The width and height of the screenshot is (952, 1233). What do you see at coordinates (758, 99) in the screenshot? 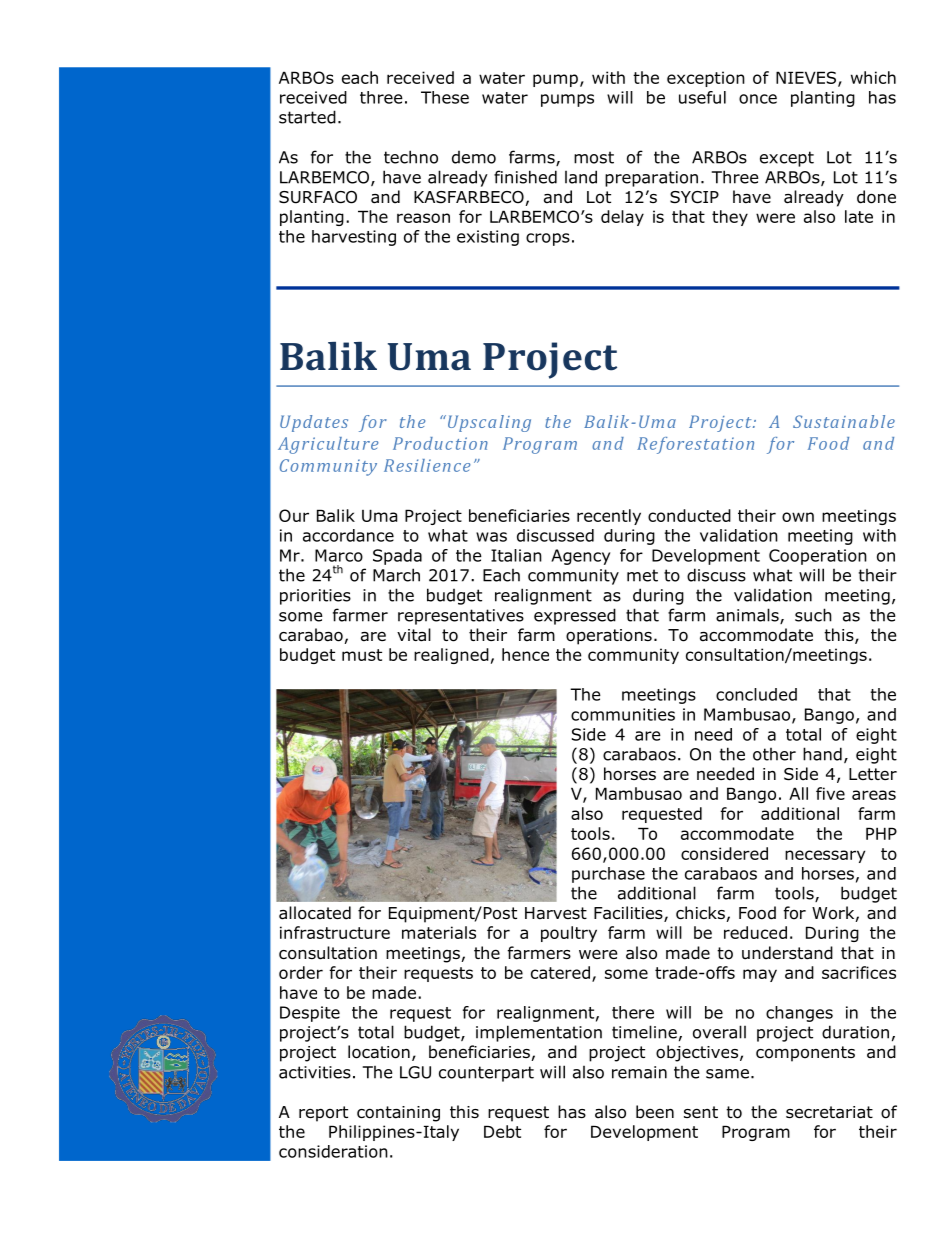
I see `once` at bounding box center [758, 99].
